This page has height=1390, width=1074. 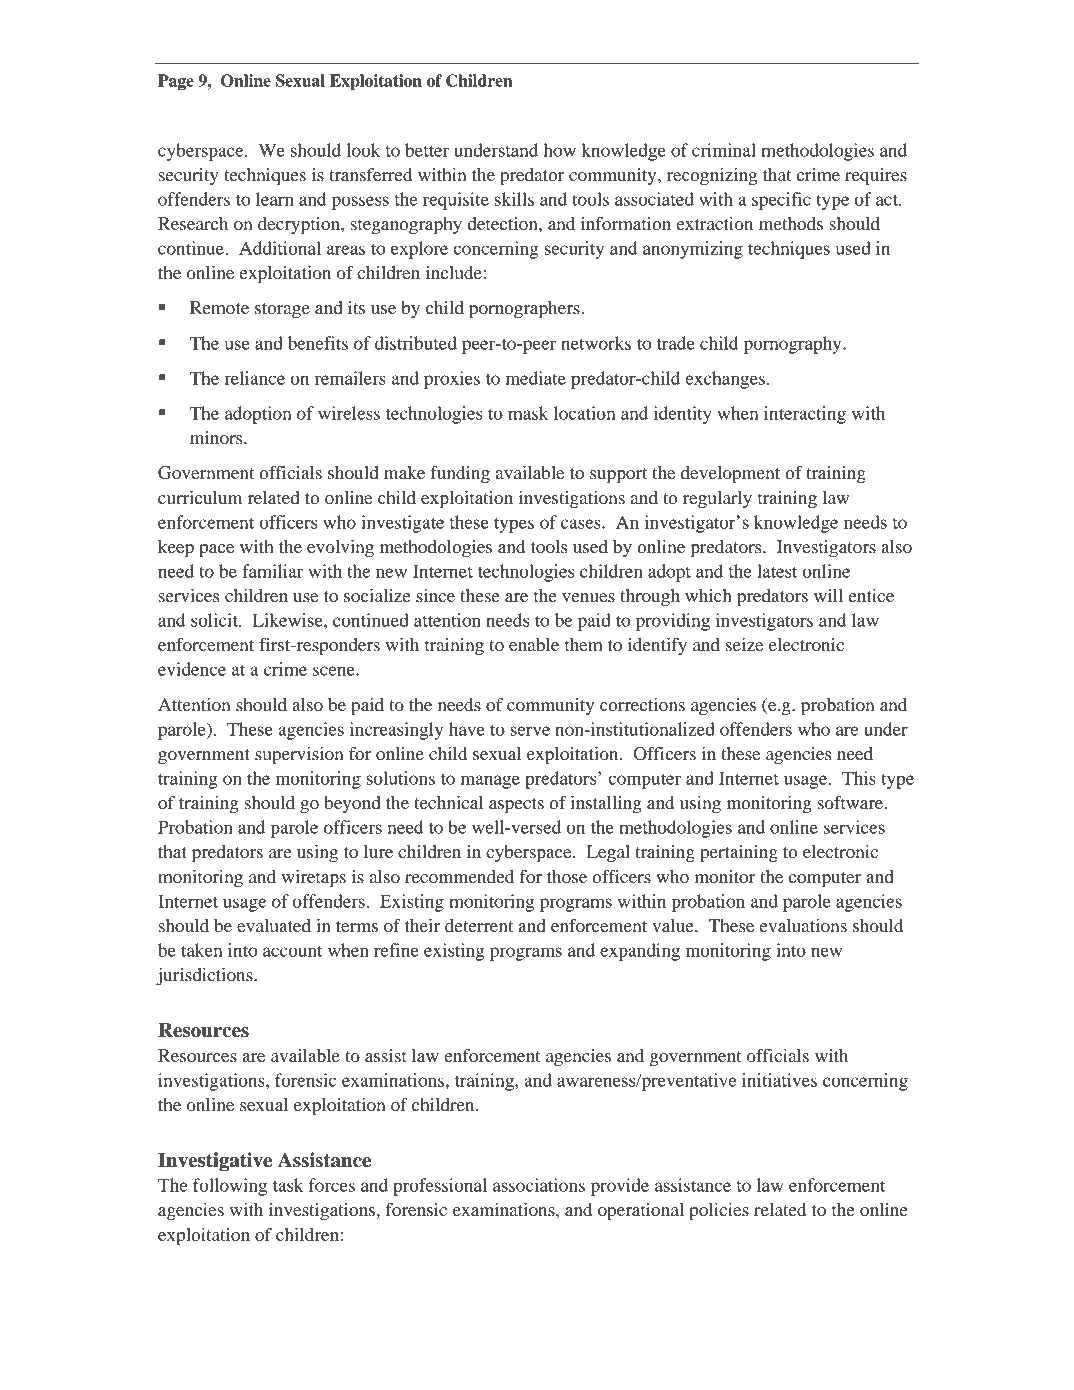 I want to click on wiretaps, so click(x=313, y=879).
